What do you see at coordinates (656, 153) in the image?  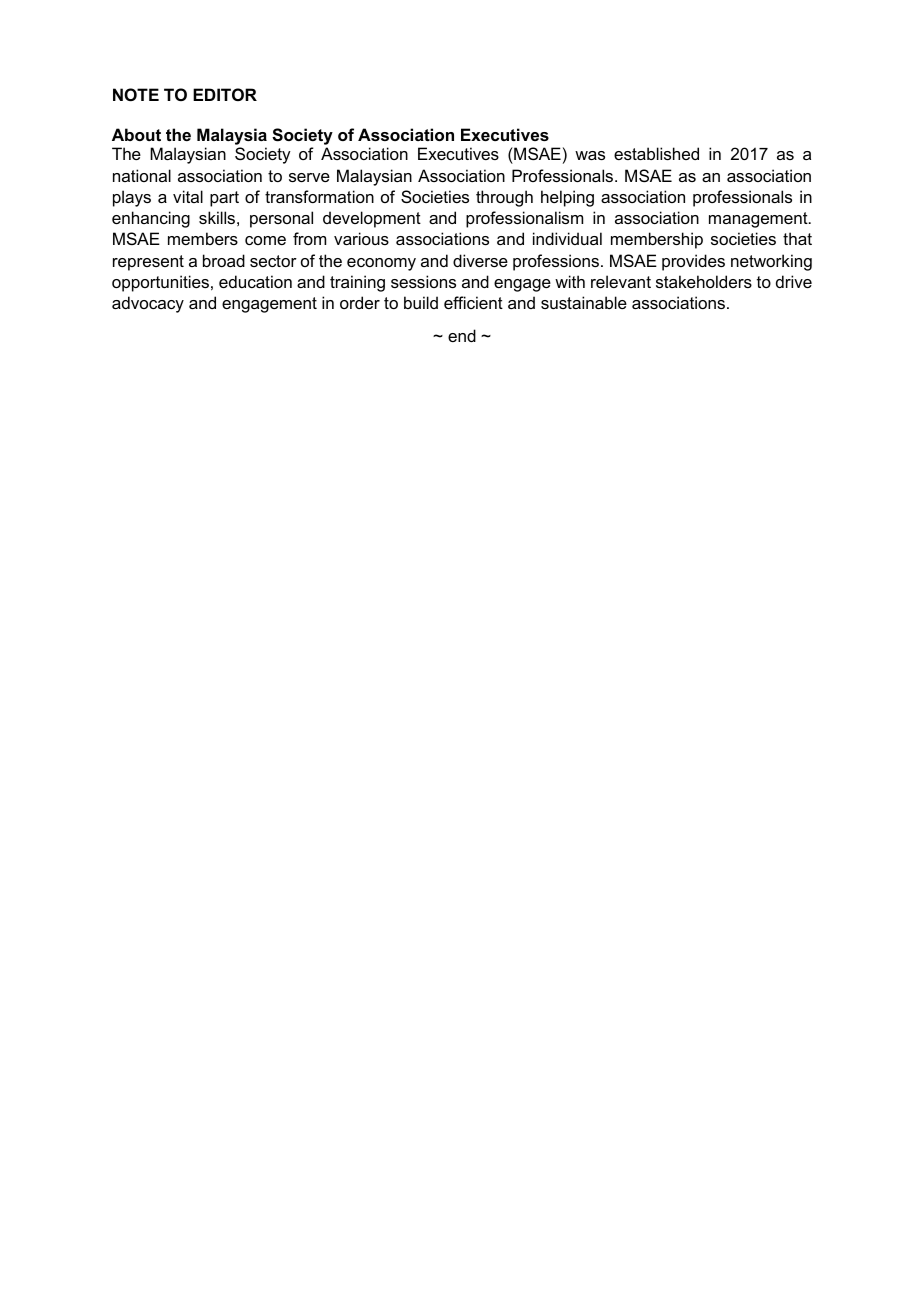 I see `established` at bounding box center [656, 153].
